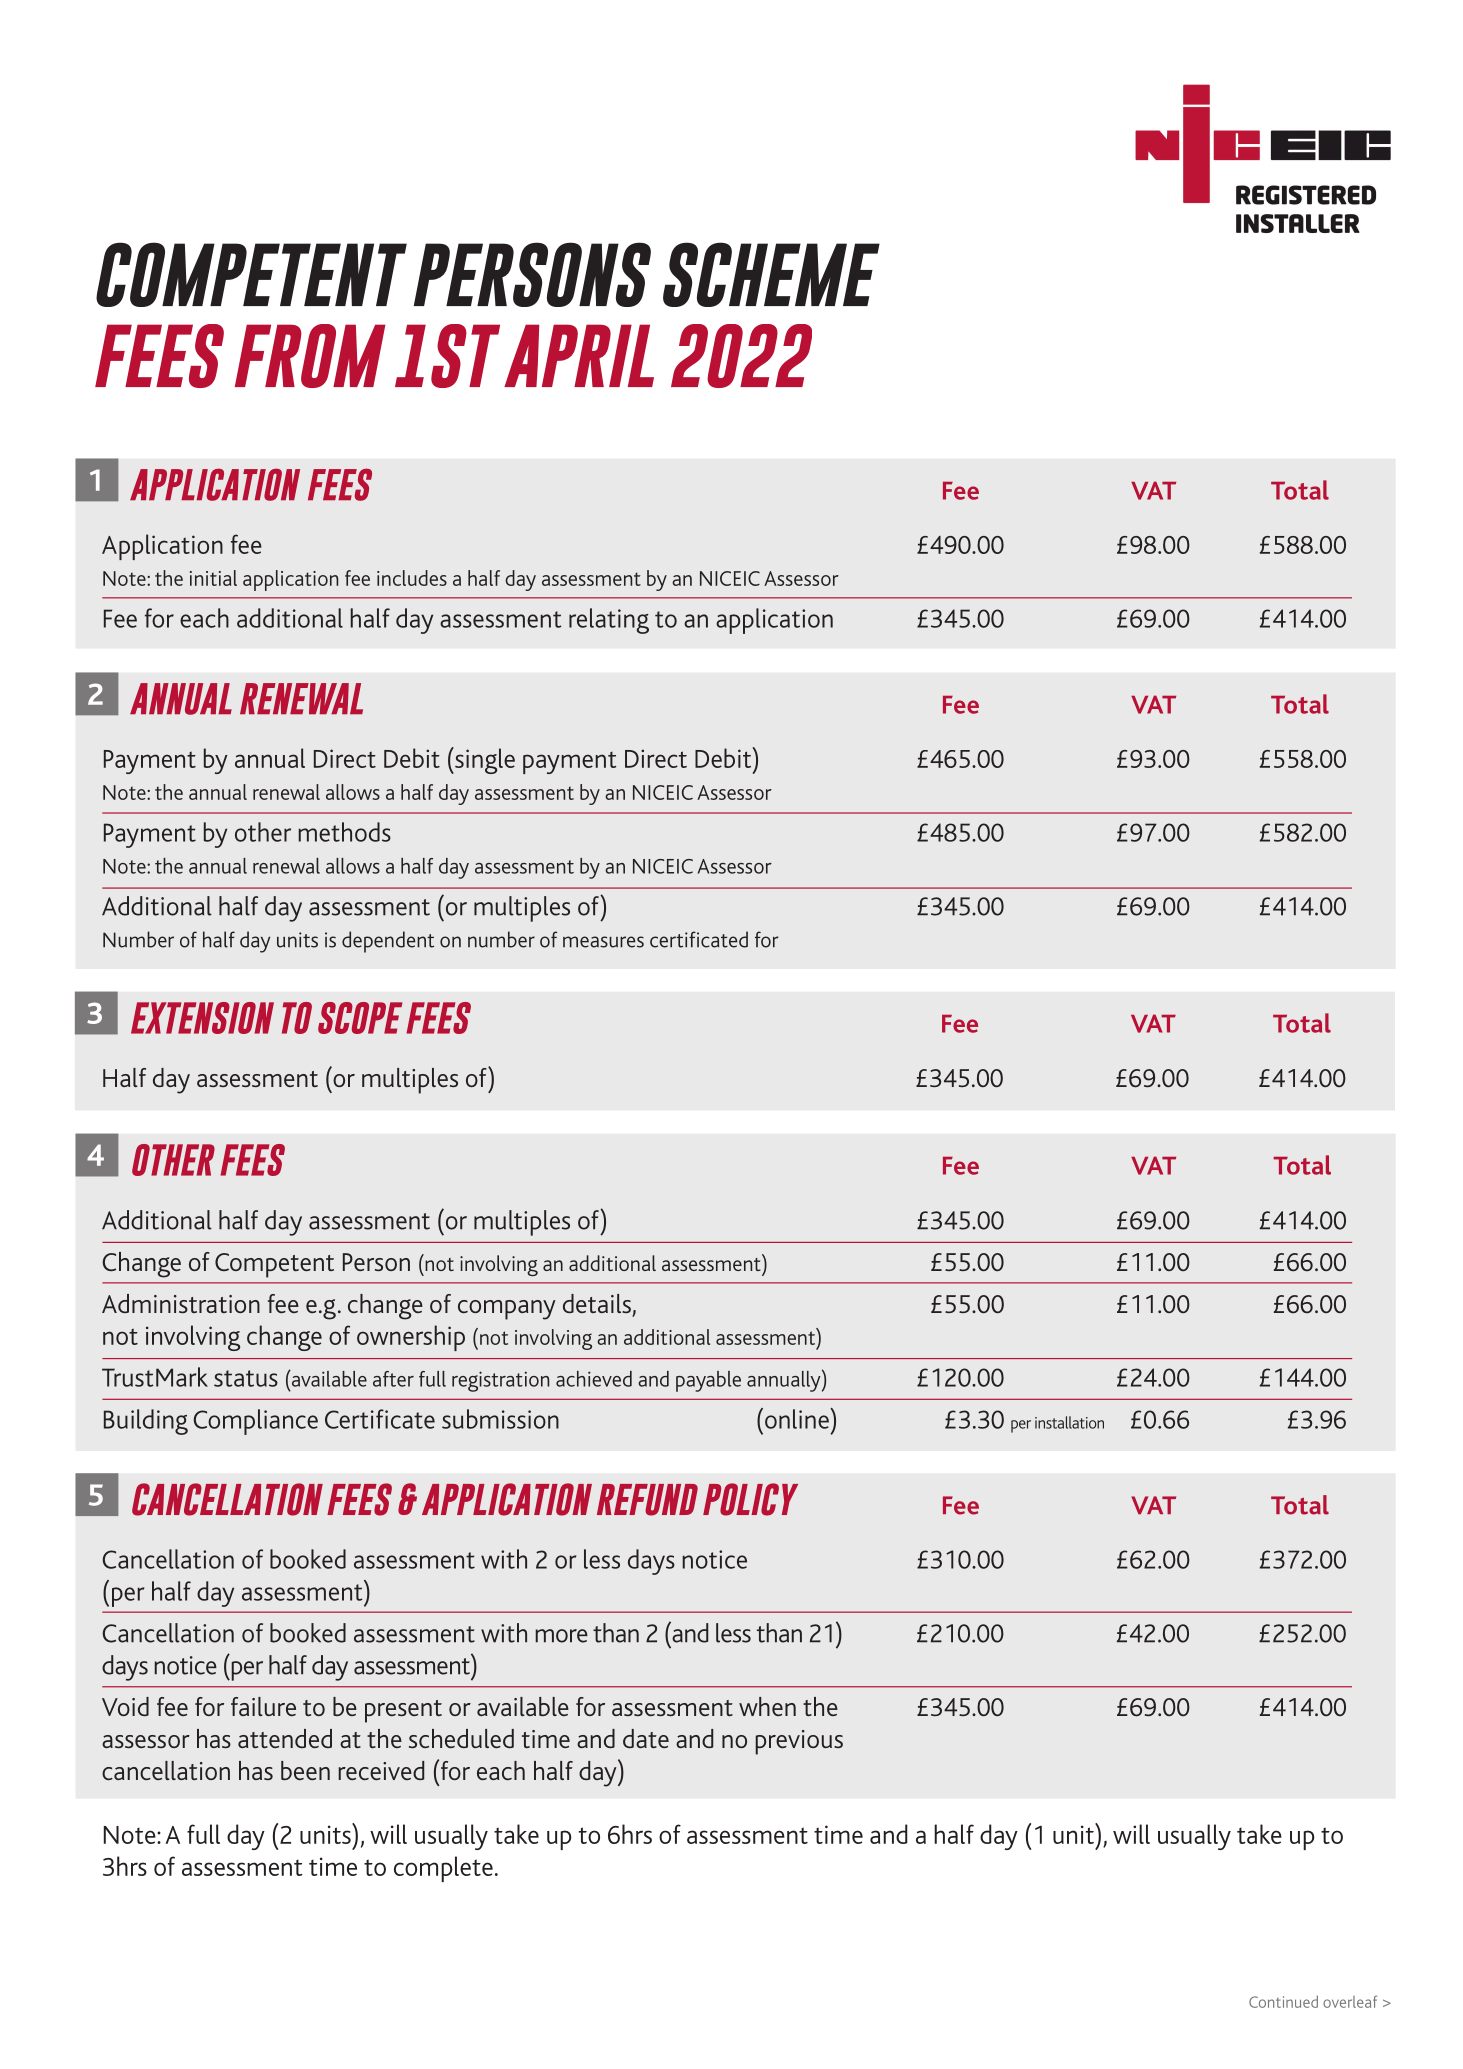  I want to click on FROM, so click(310, 356).
